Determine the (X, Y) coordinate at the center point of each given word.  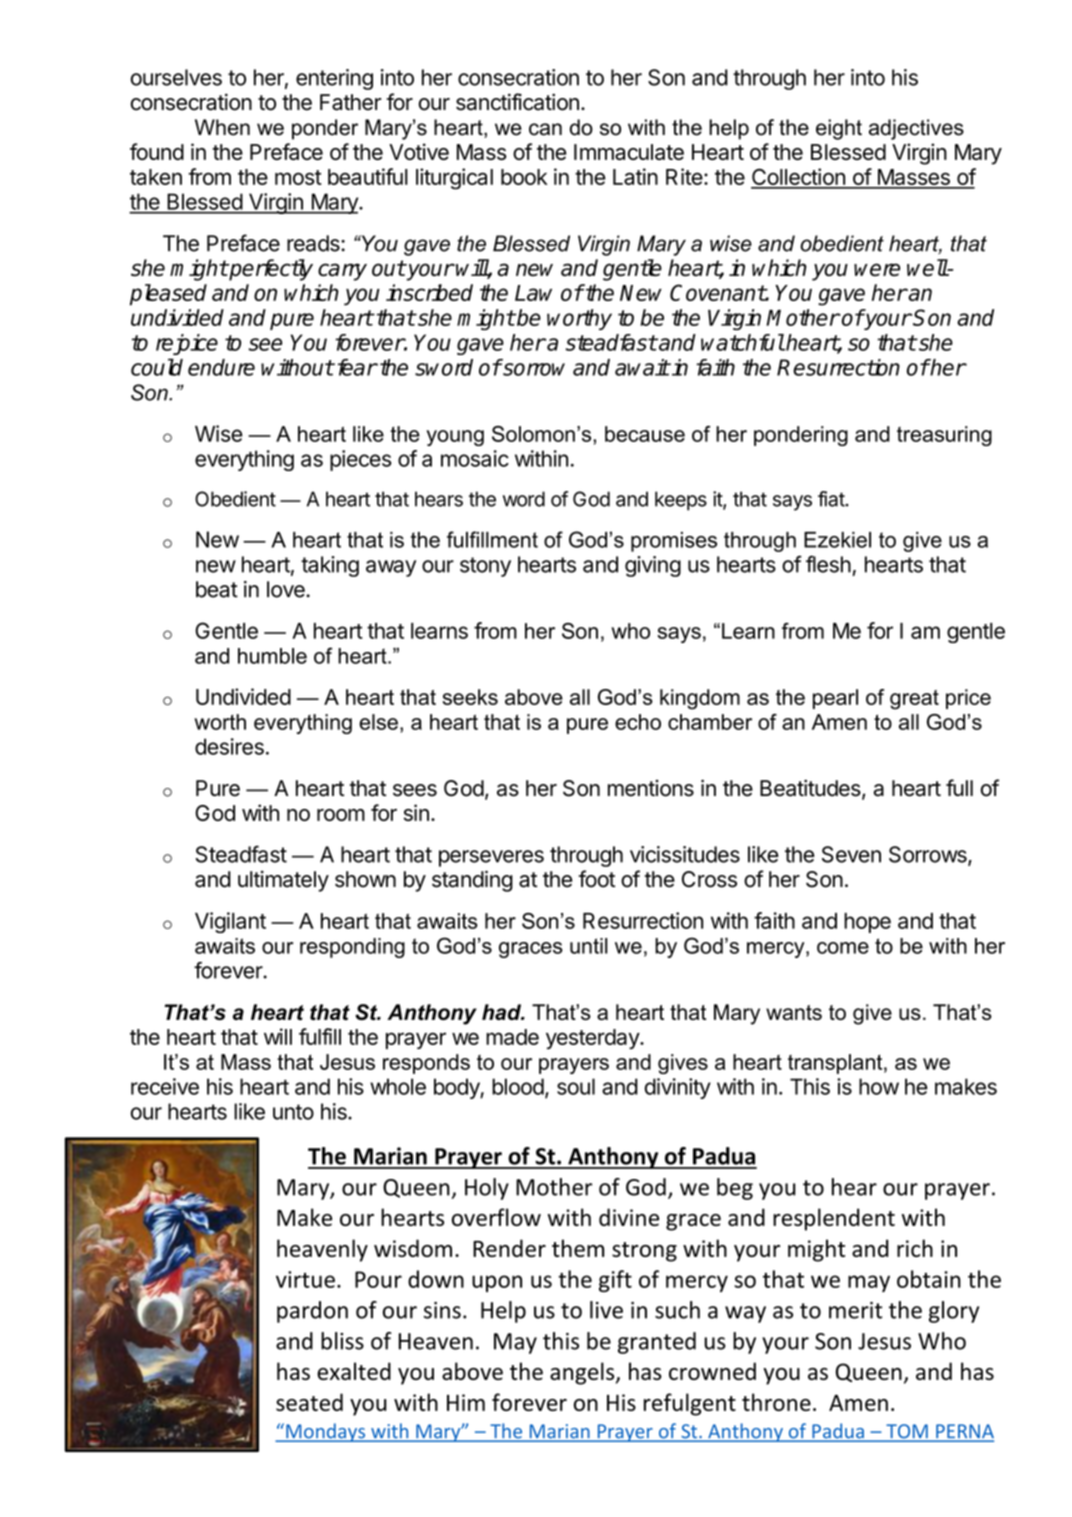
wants (794, 1012)
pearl (835, 699)
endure (221, 367)
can (545, 129)
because (645, 434)
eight (839, 129)
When (222, 127)
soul (576, 1086)
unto (293, 1112)
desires (229, 746)
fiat (832, 499)
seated (309, 1402)
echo (638, 722)
